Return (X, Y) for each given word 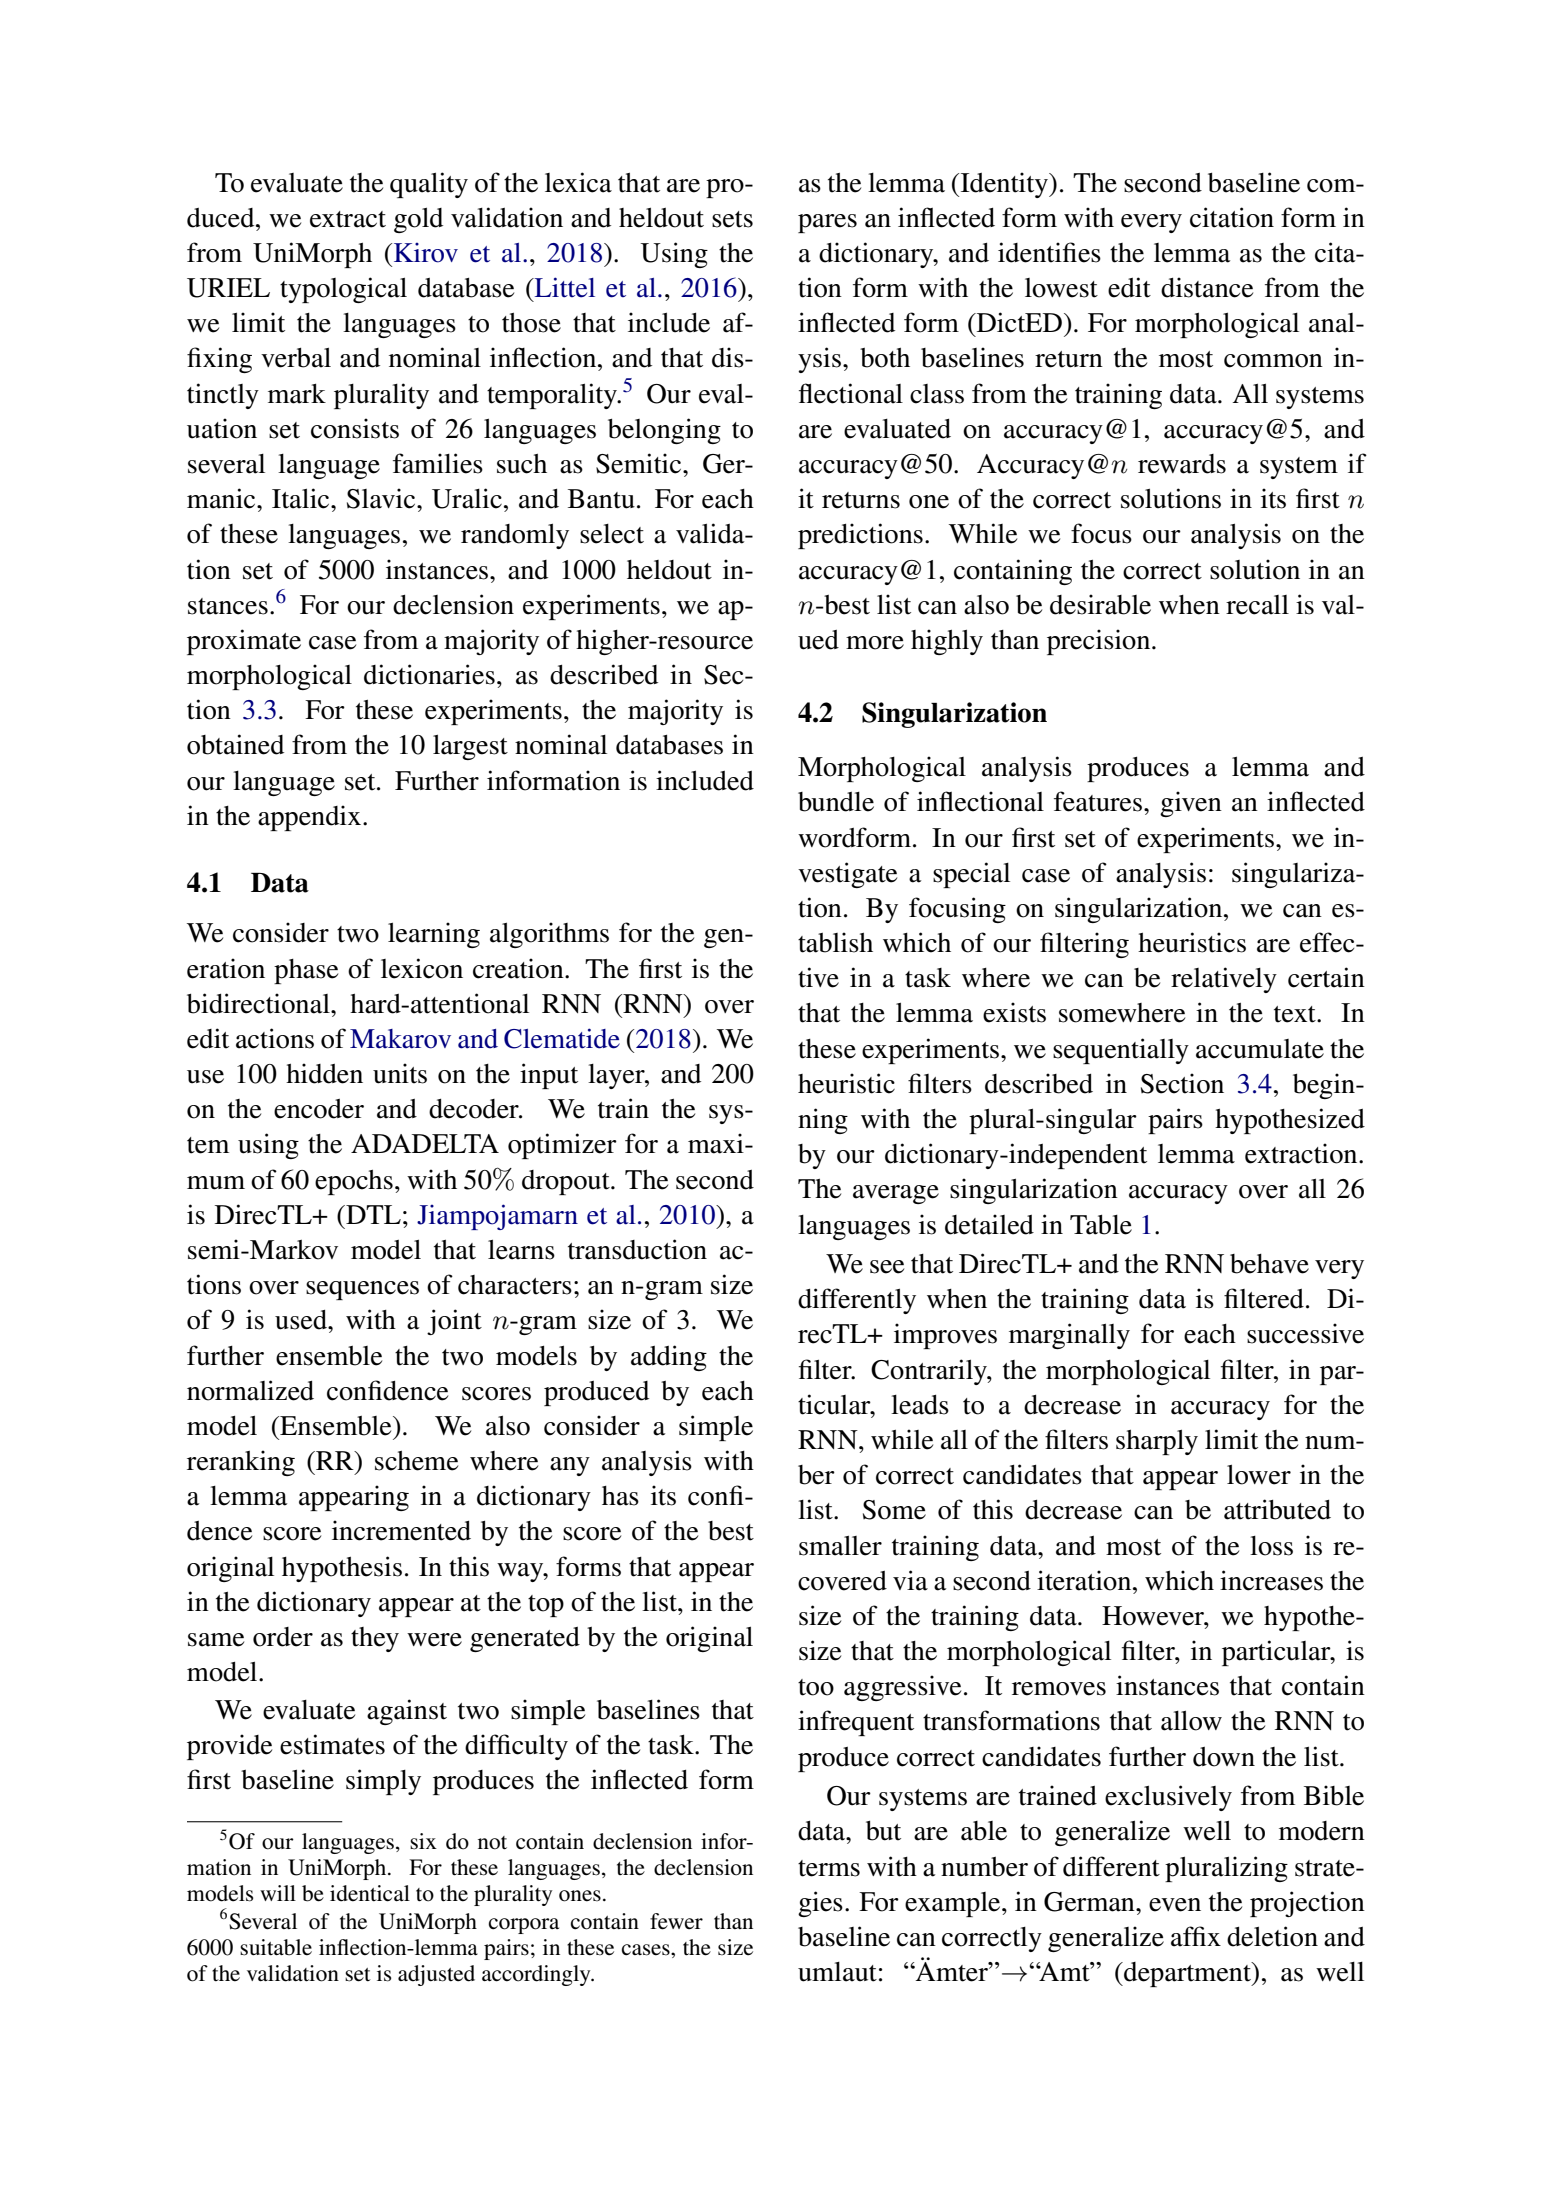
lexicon (422, 968)
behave (1269, 1264)
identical (370, 1893)
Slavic (382, 498)
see (887, 1267)
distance (1207, 287)
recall (1257, 605)
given (1191, 804)
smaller (840, 1545)
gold (418, 220)
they (375, 1639)
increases (1271, 1580)
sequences (362, 1290)
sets (732, 219)
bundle (836, 802)
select (612, 534)
